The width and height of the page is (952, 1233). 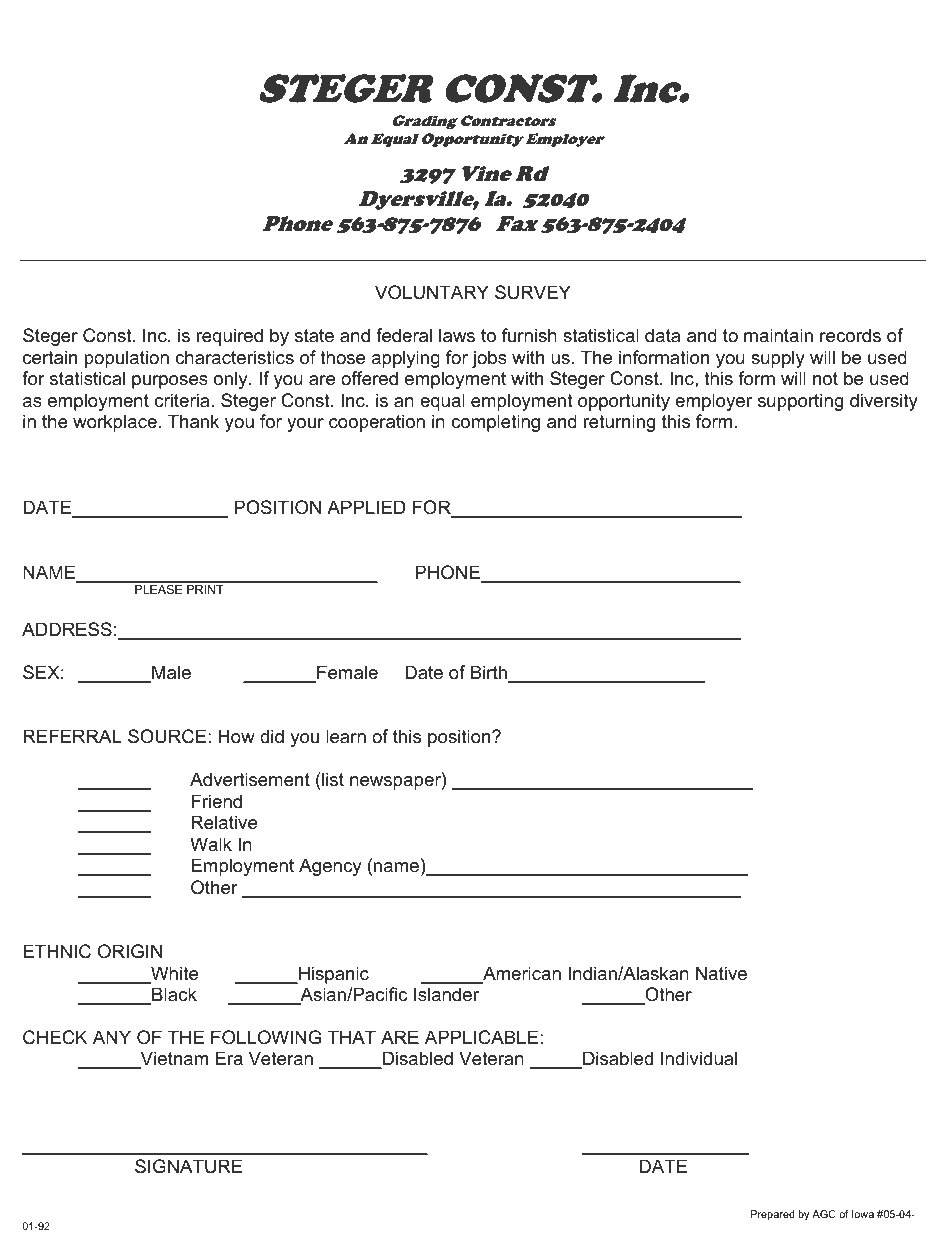 I want to click on Individual, so click(x=699, y=1058).
